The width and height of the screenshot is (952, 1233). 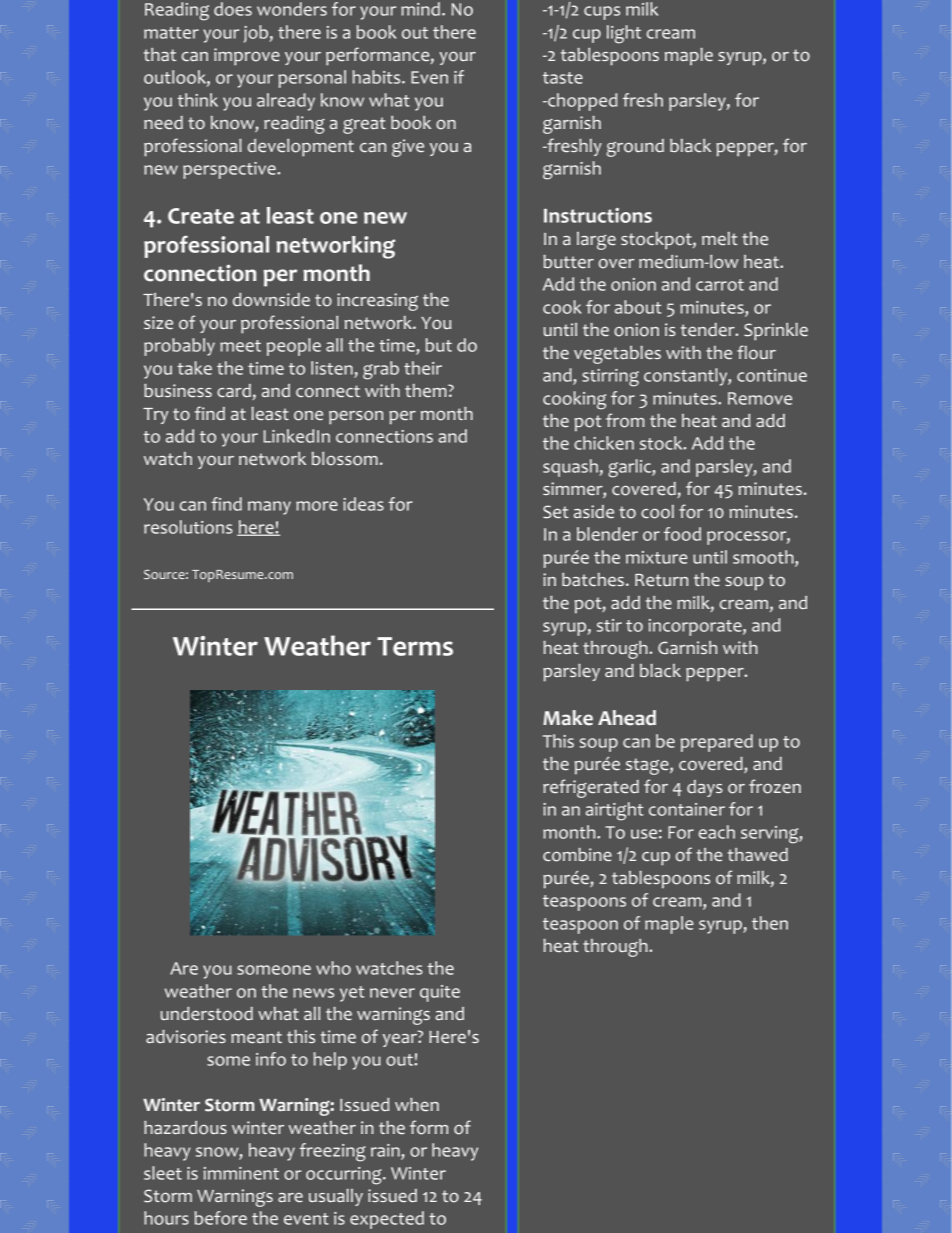 I want to click on their, so click(x=423, y=368).
